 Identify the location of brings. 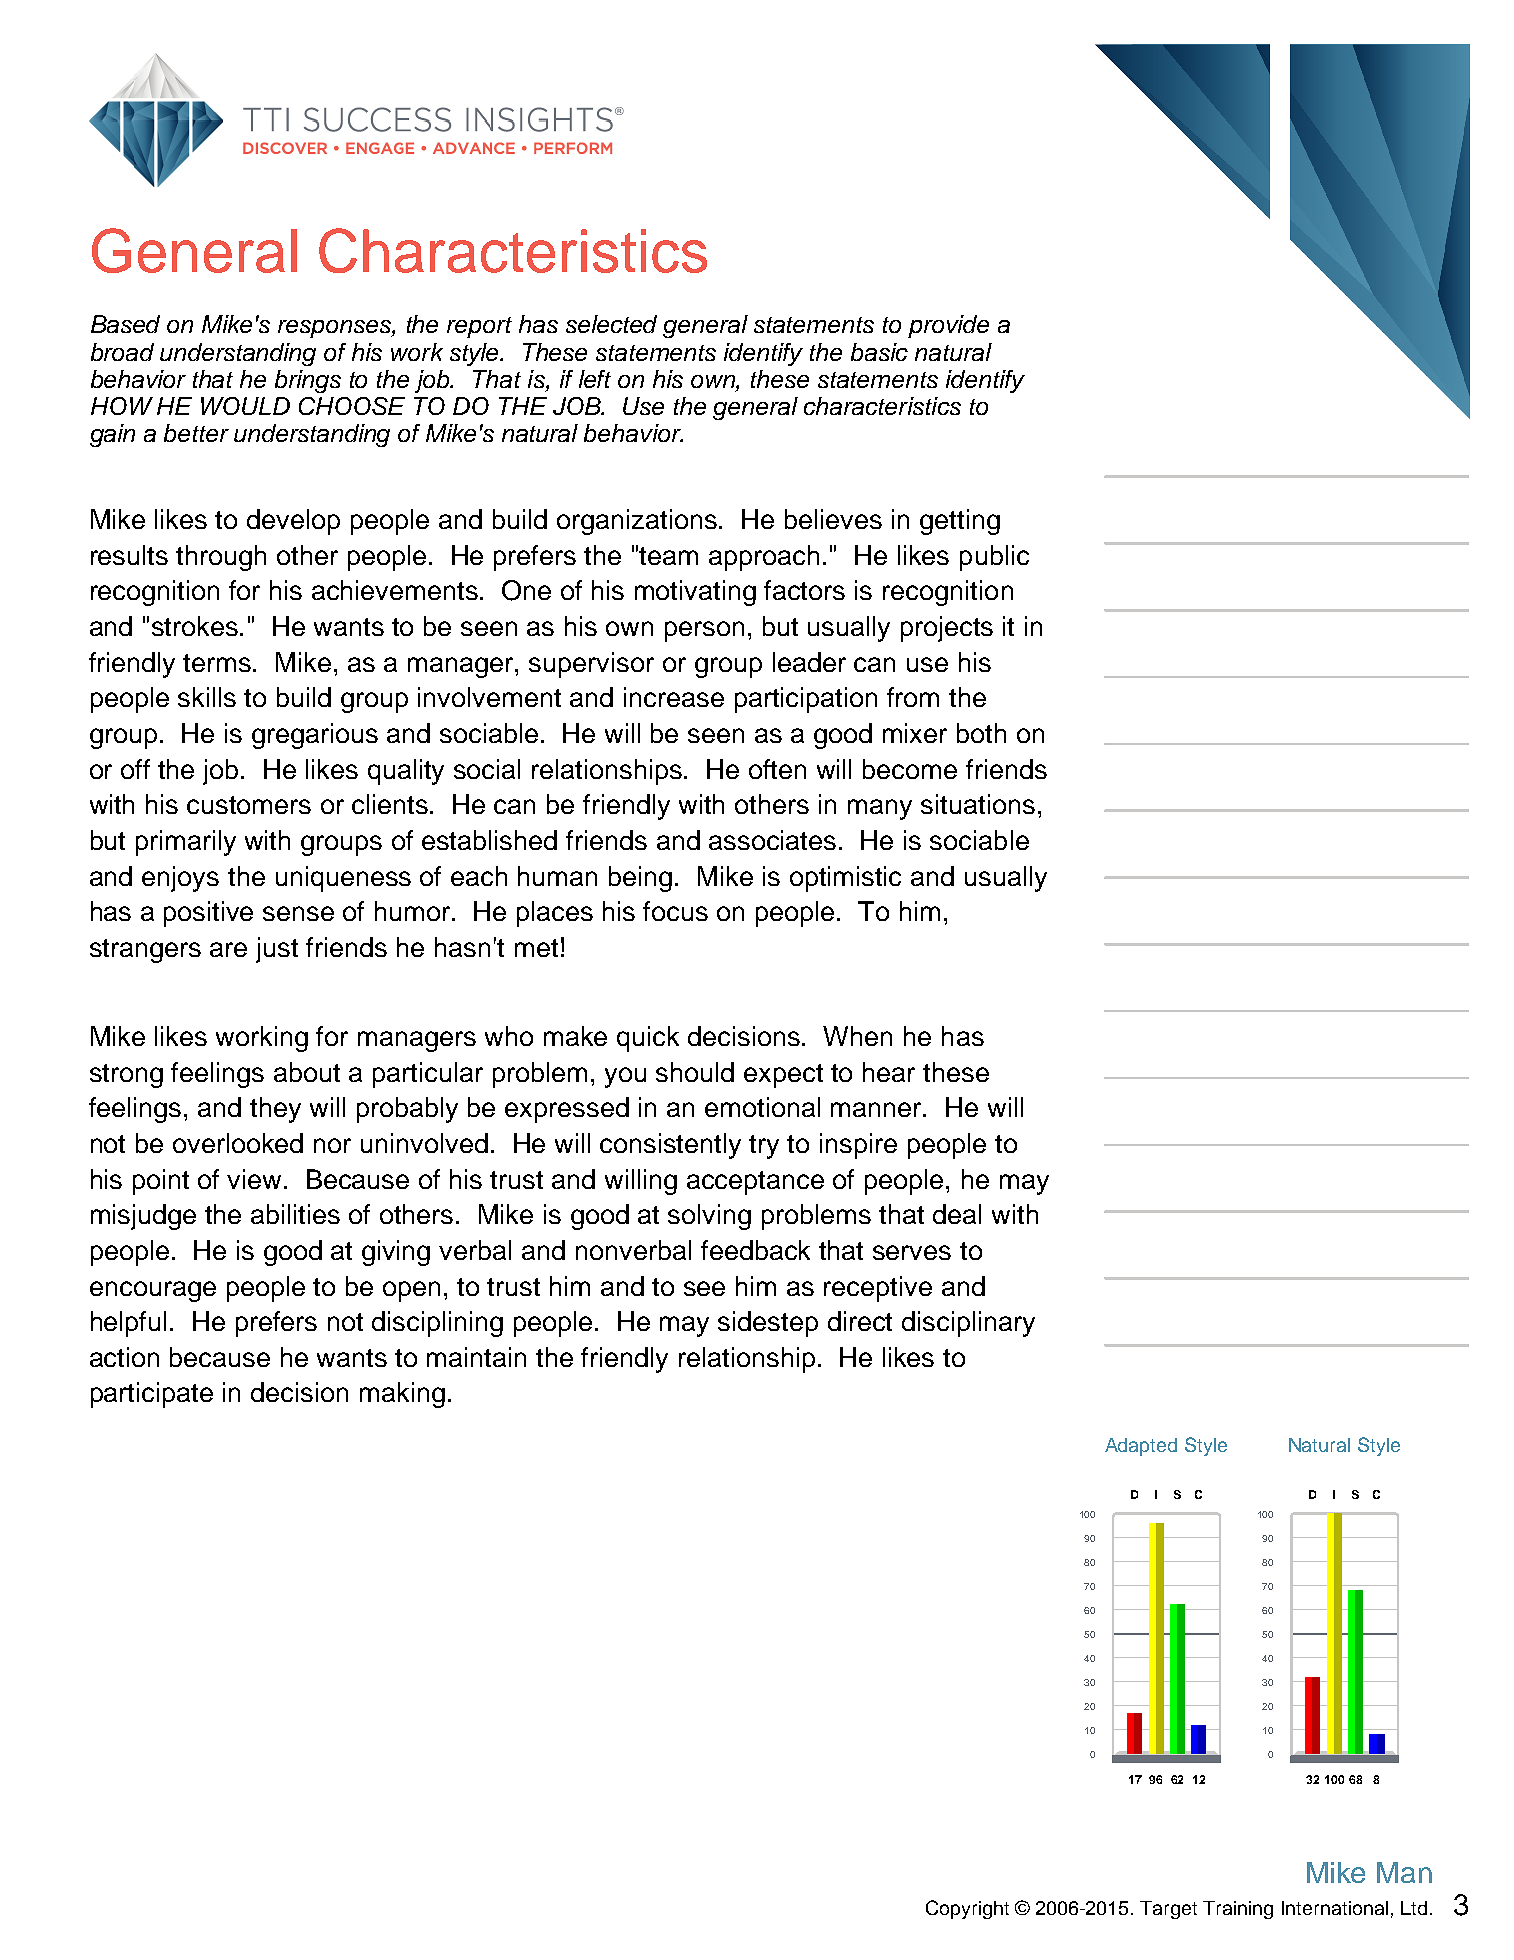
(308, 381).
